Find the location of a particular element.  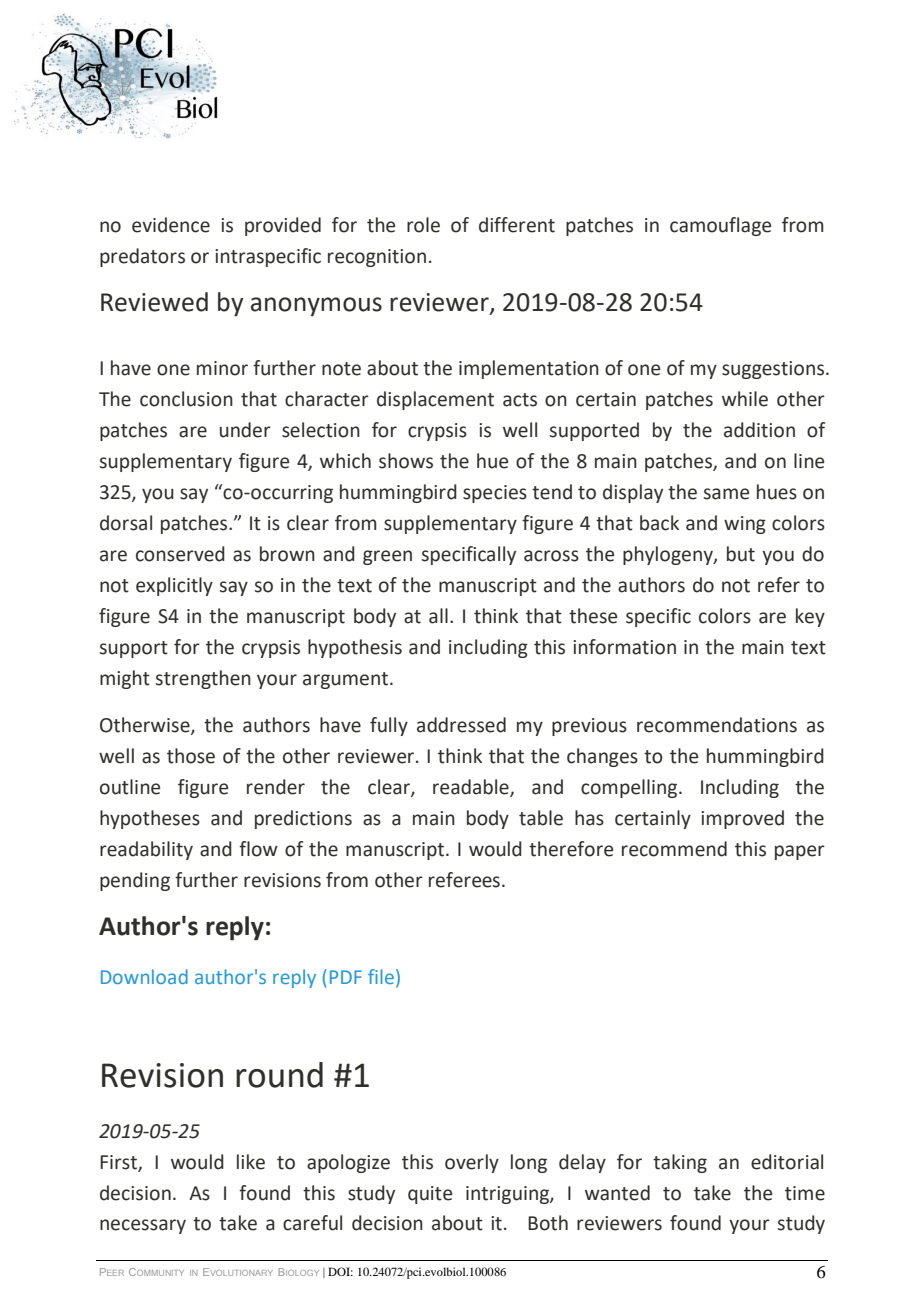

compelling is located at coordinates (630, 788).
